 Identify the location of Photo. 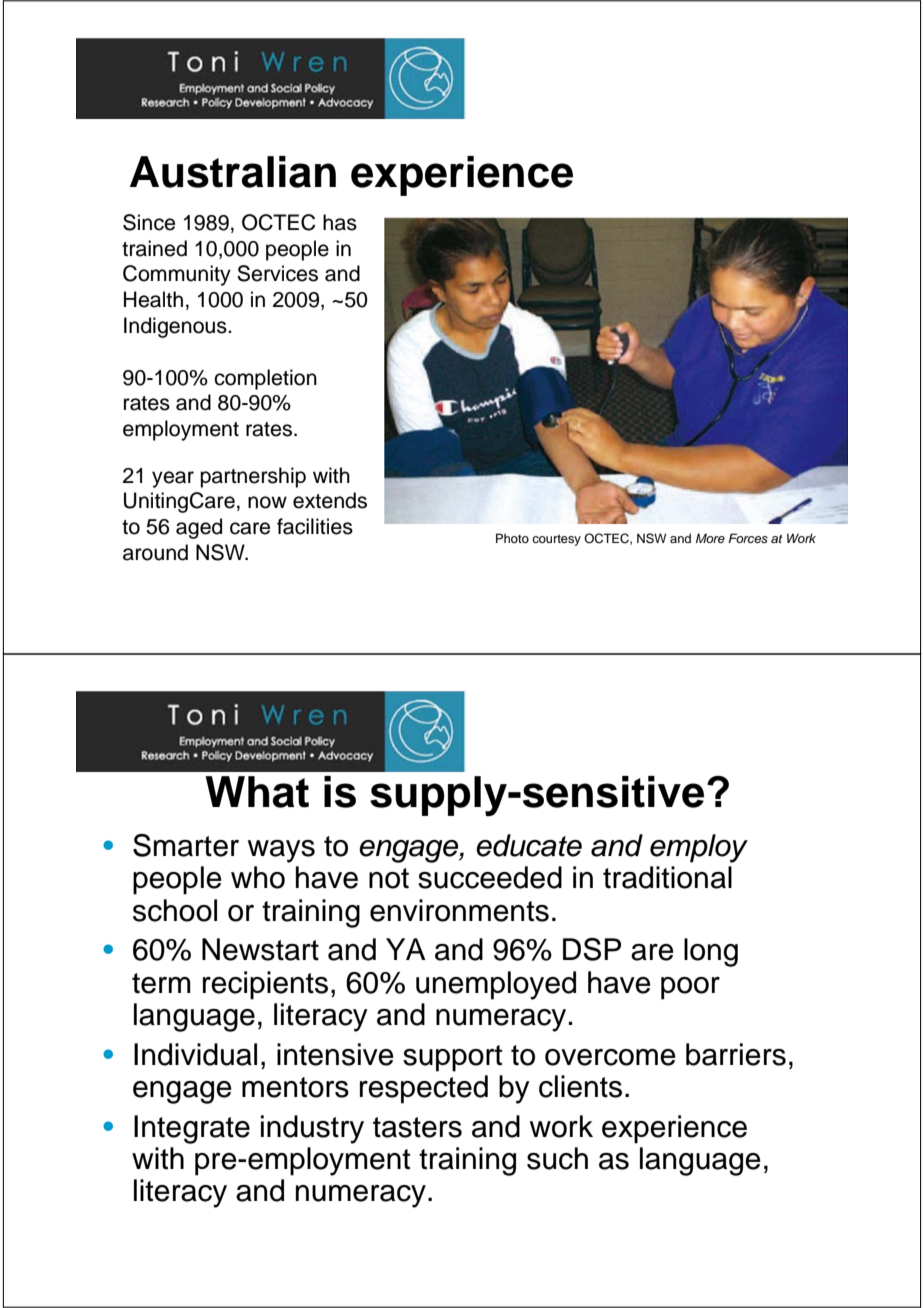
(512, 538).
